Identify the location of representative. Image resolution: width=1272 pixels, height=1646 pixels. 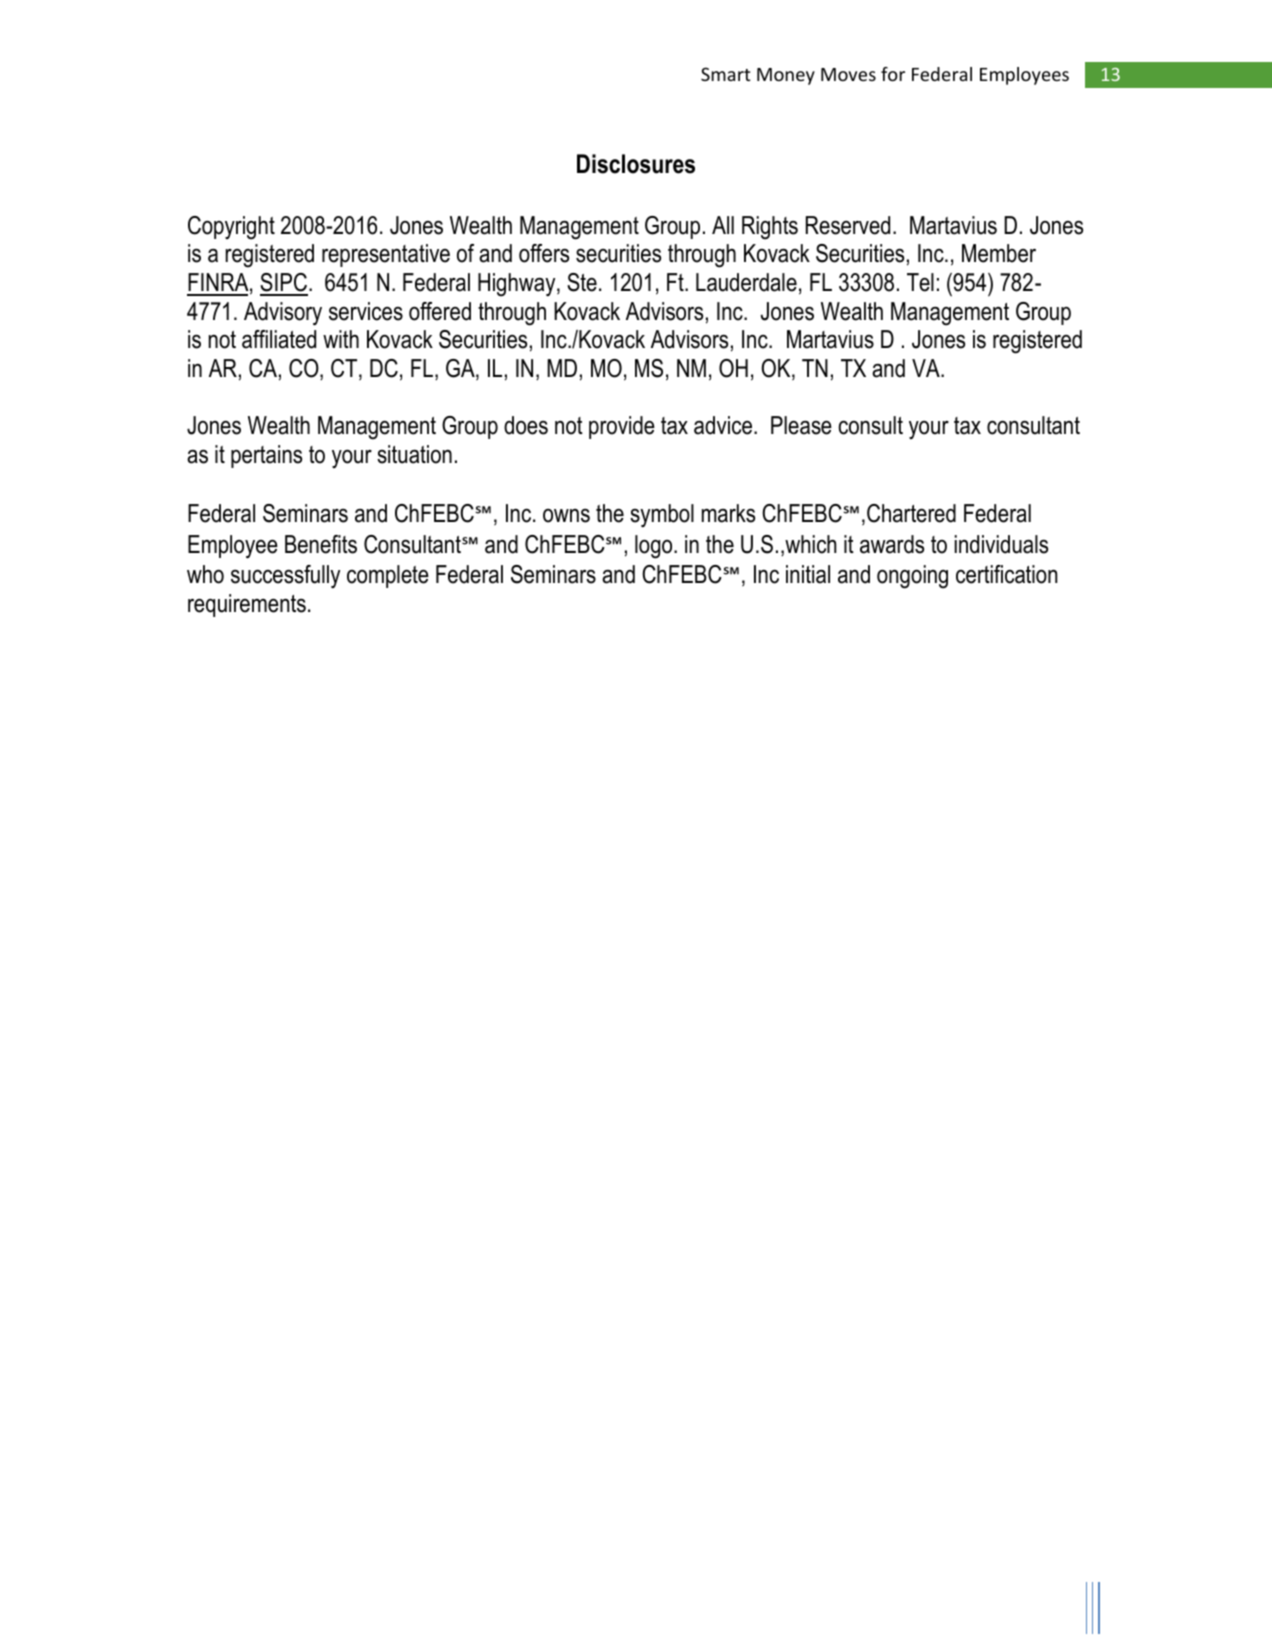
(386, 255).
